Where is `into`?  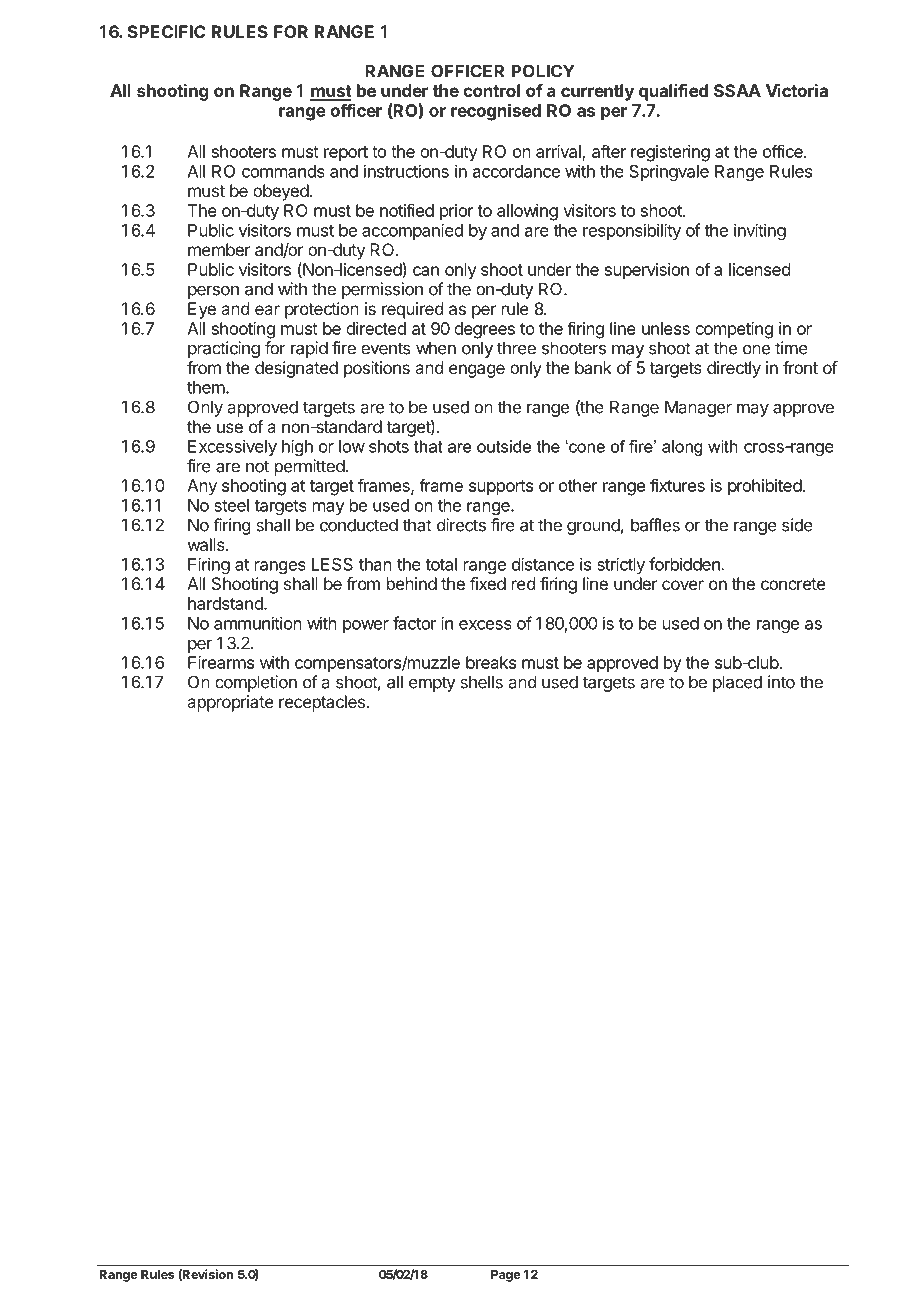 into is located at coordinates (781, 682).
